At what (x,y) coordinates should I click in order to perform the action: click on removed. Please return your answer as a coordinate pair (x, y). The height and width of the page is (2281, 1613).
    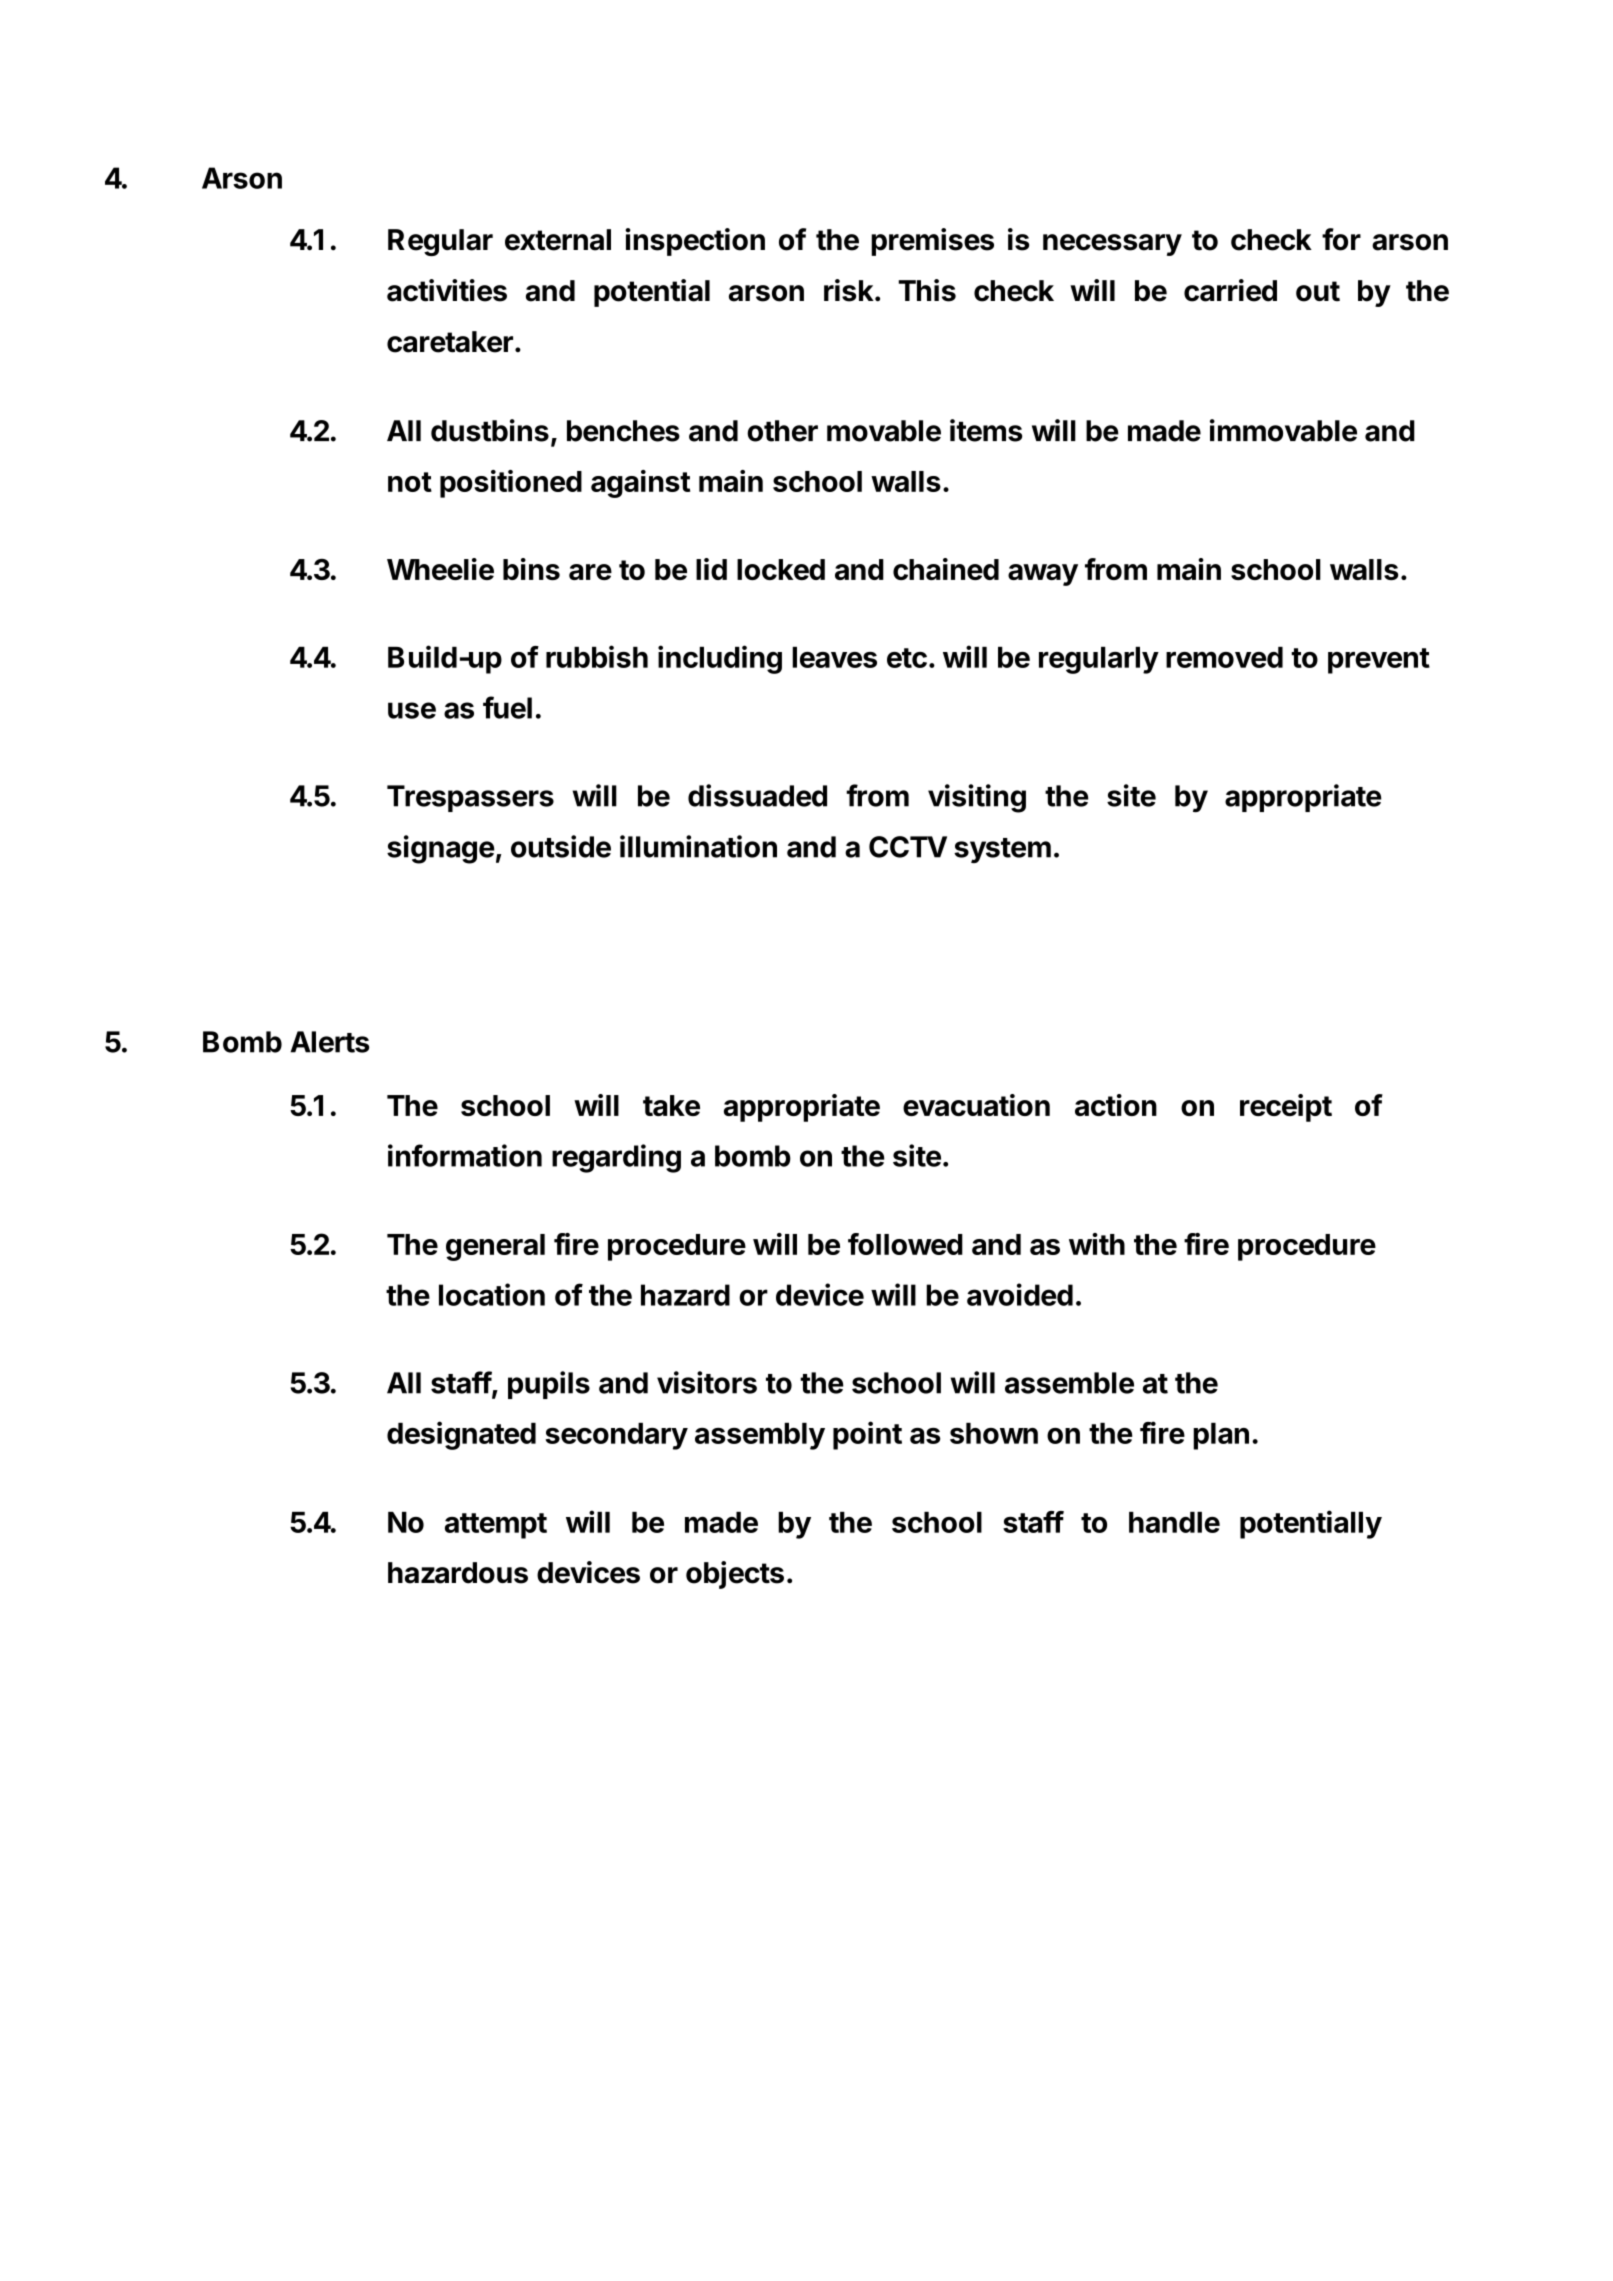
    Looking at the image, I should click on (1224, 657).
